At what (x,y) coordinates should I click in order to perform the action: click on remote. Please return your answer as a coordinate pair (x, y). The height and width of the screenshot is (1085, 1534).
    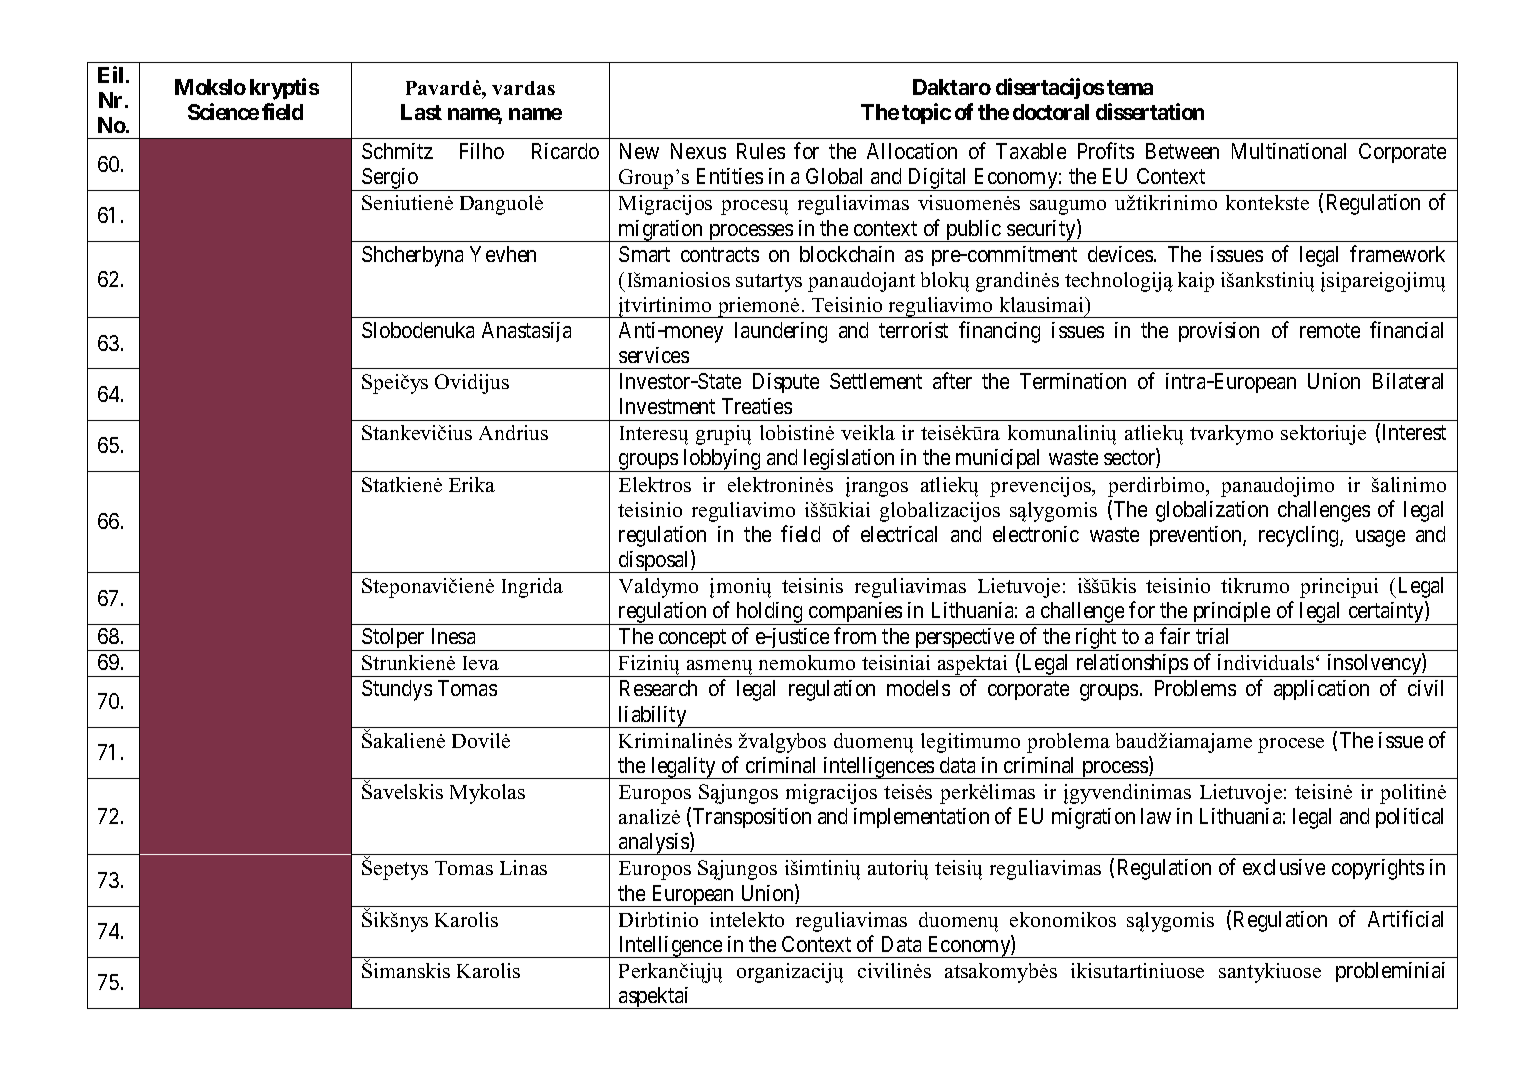
    Looking at the image, I should click on (1330, 330).
